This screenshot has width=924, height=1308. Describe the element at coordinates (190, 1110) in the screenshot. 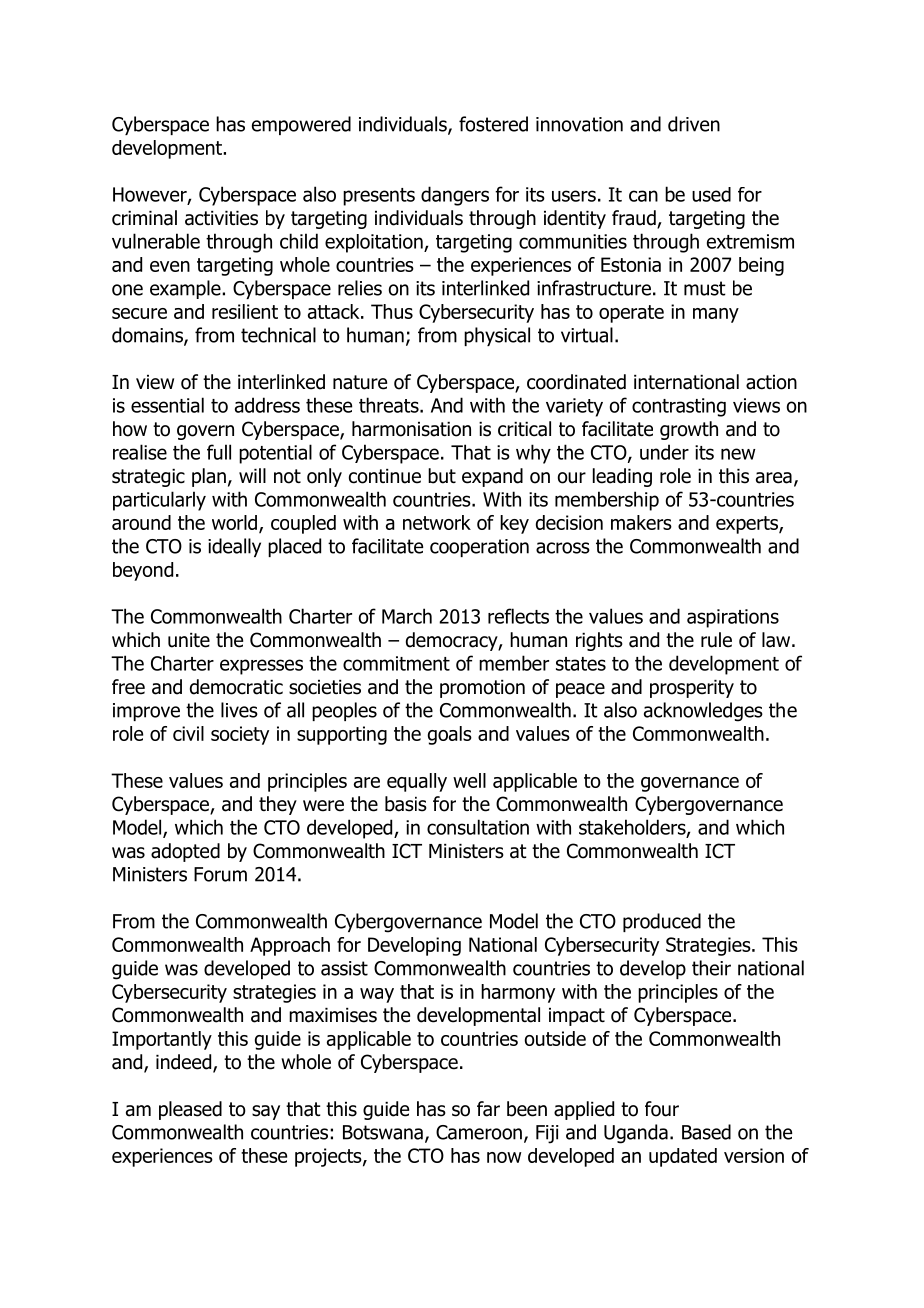

I see `pleased` at that location.
